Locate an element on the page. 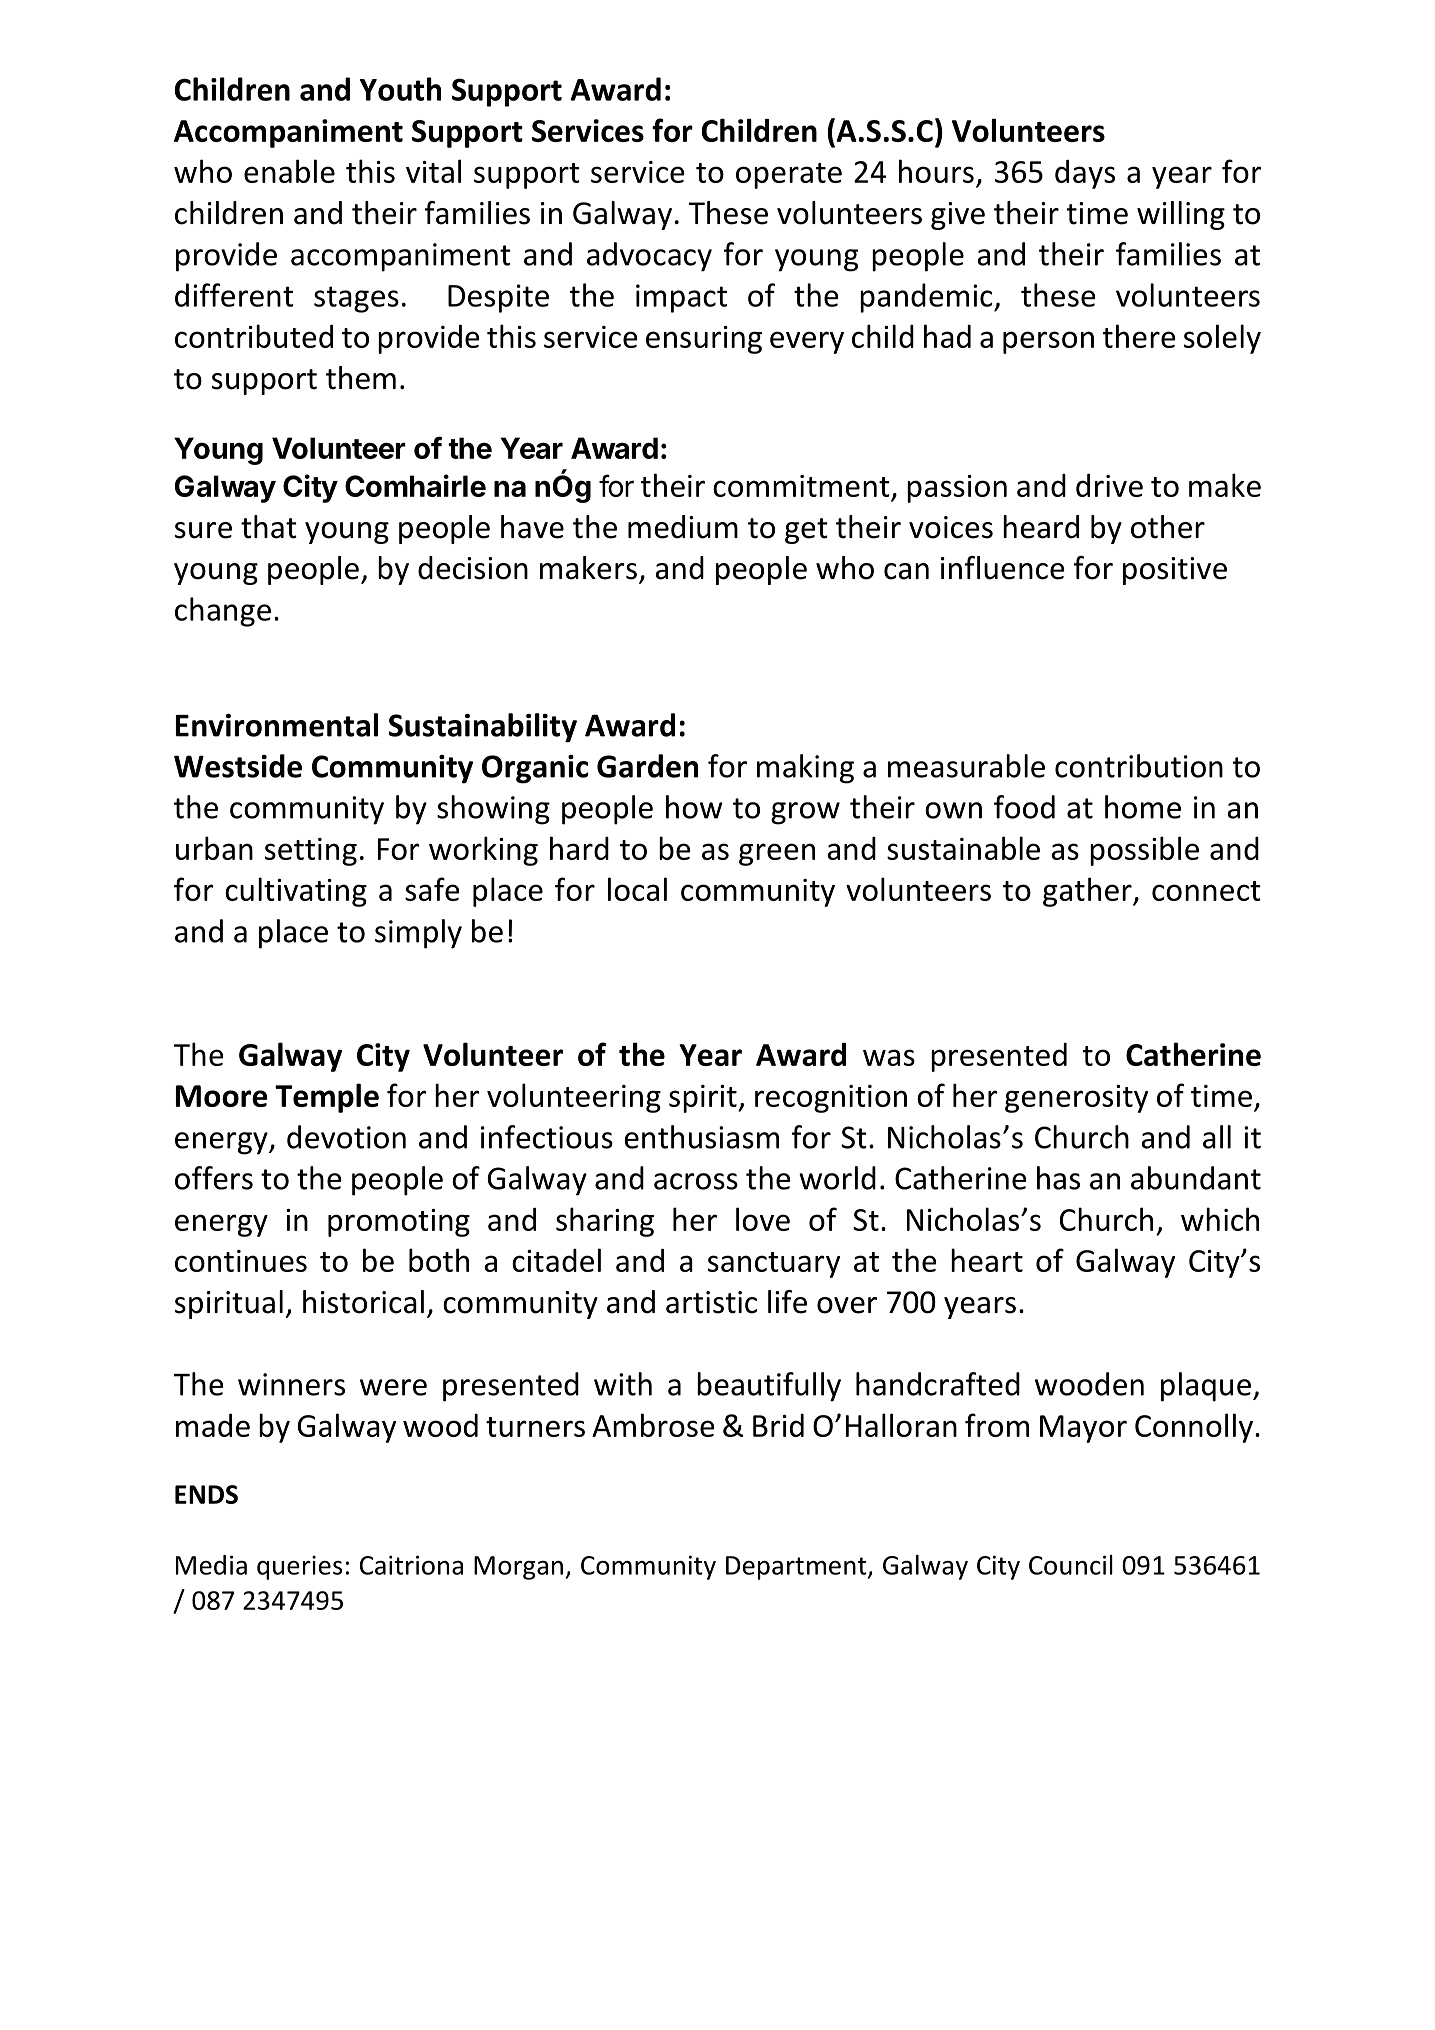 Image resolution: width=1435 pixels, height=2030 pixels. medium is located at coordinates (683, 527).
